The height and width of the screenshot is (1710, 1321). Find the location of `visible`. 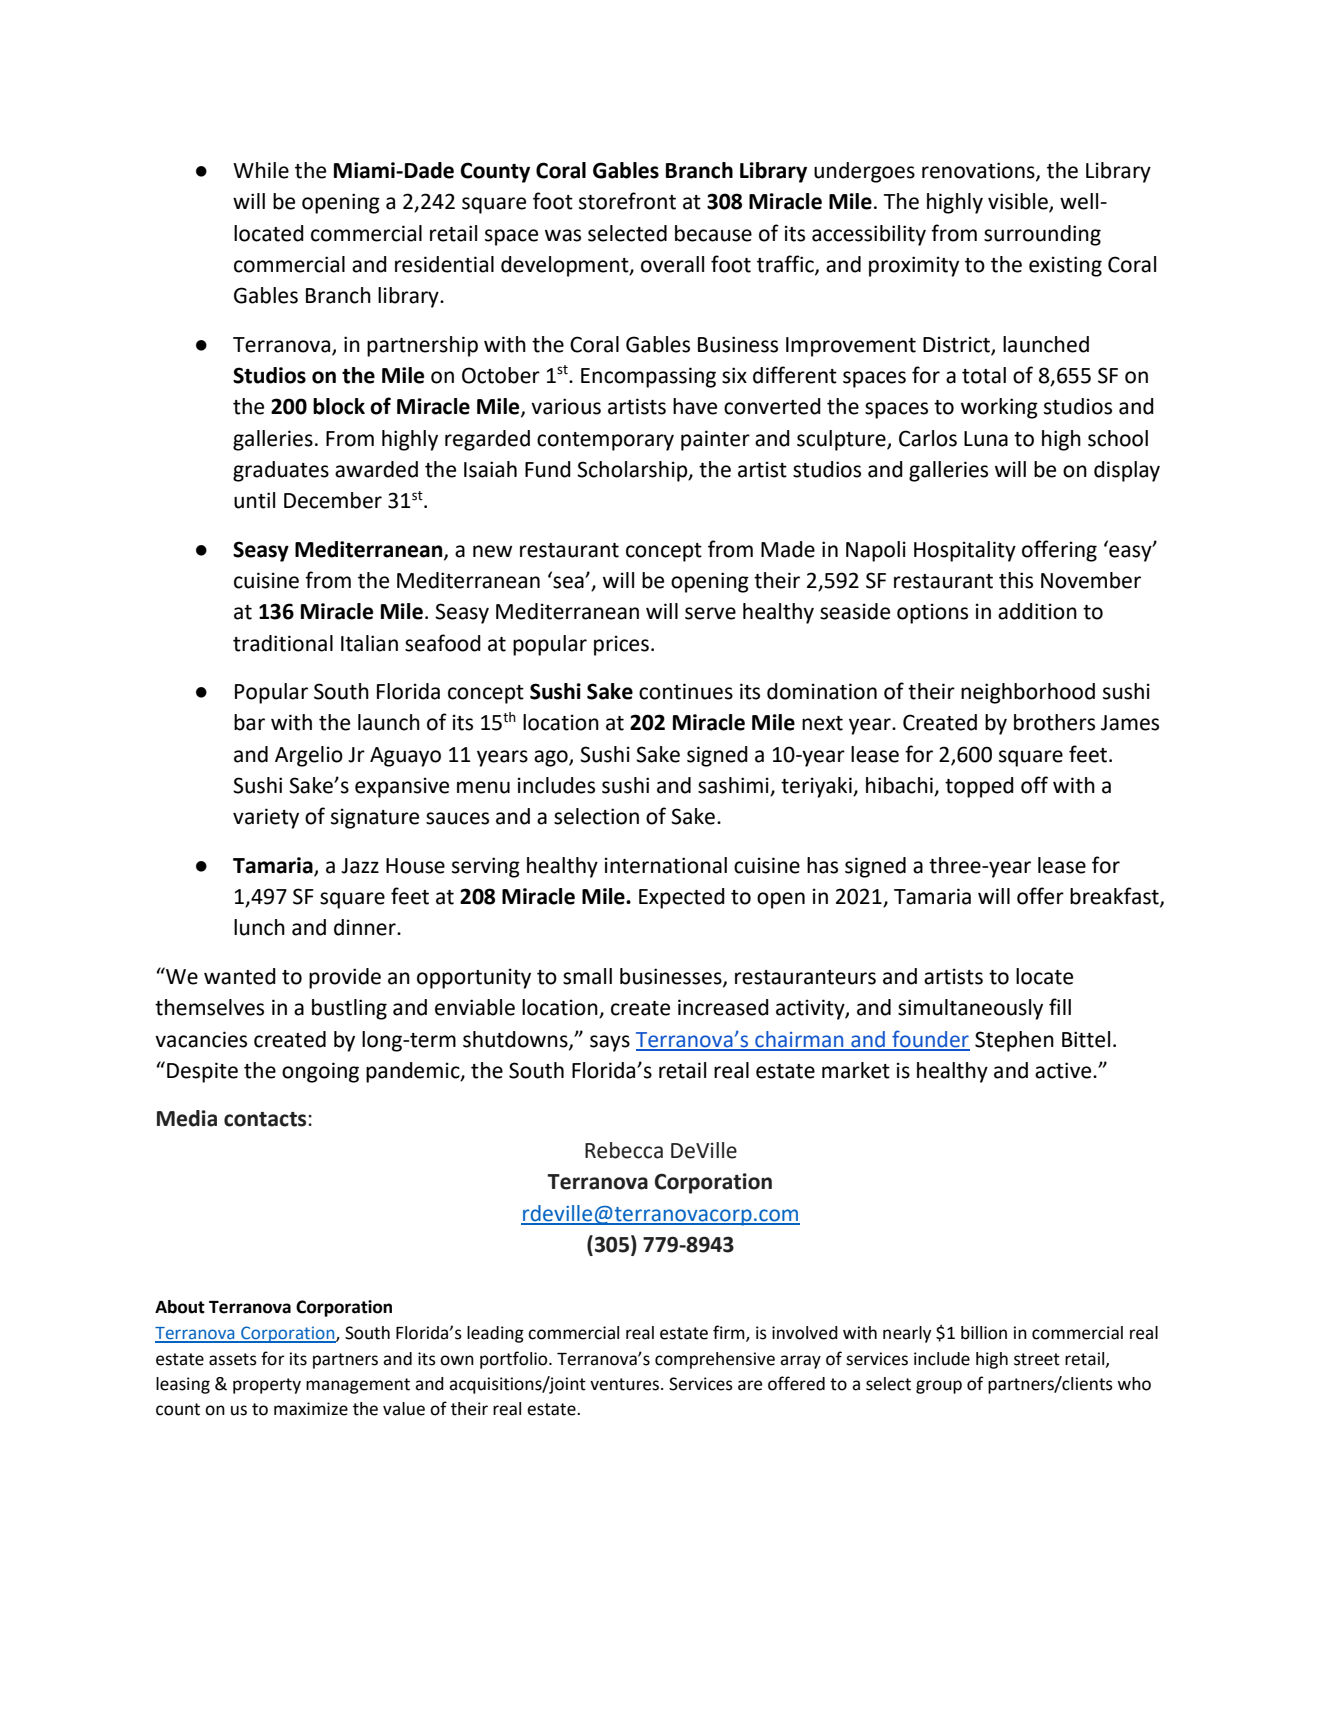

visible is located at coordinates (1019, 202).
